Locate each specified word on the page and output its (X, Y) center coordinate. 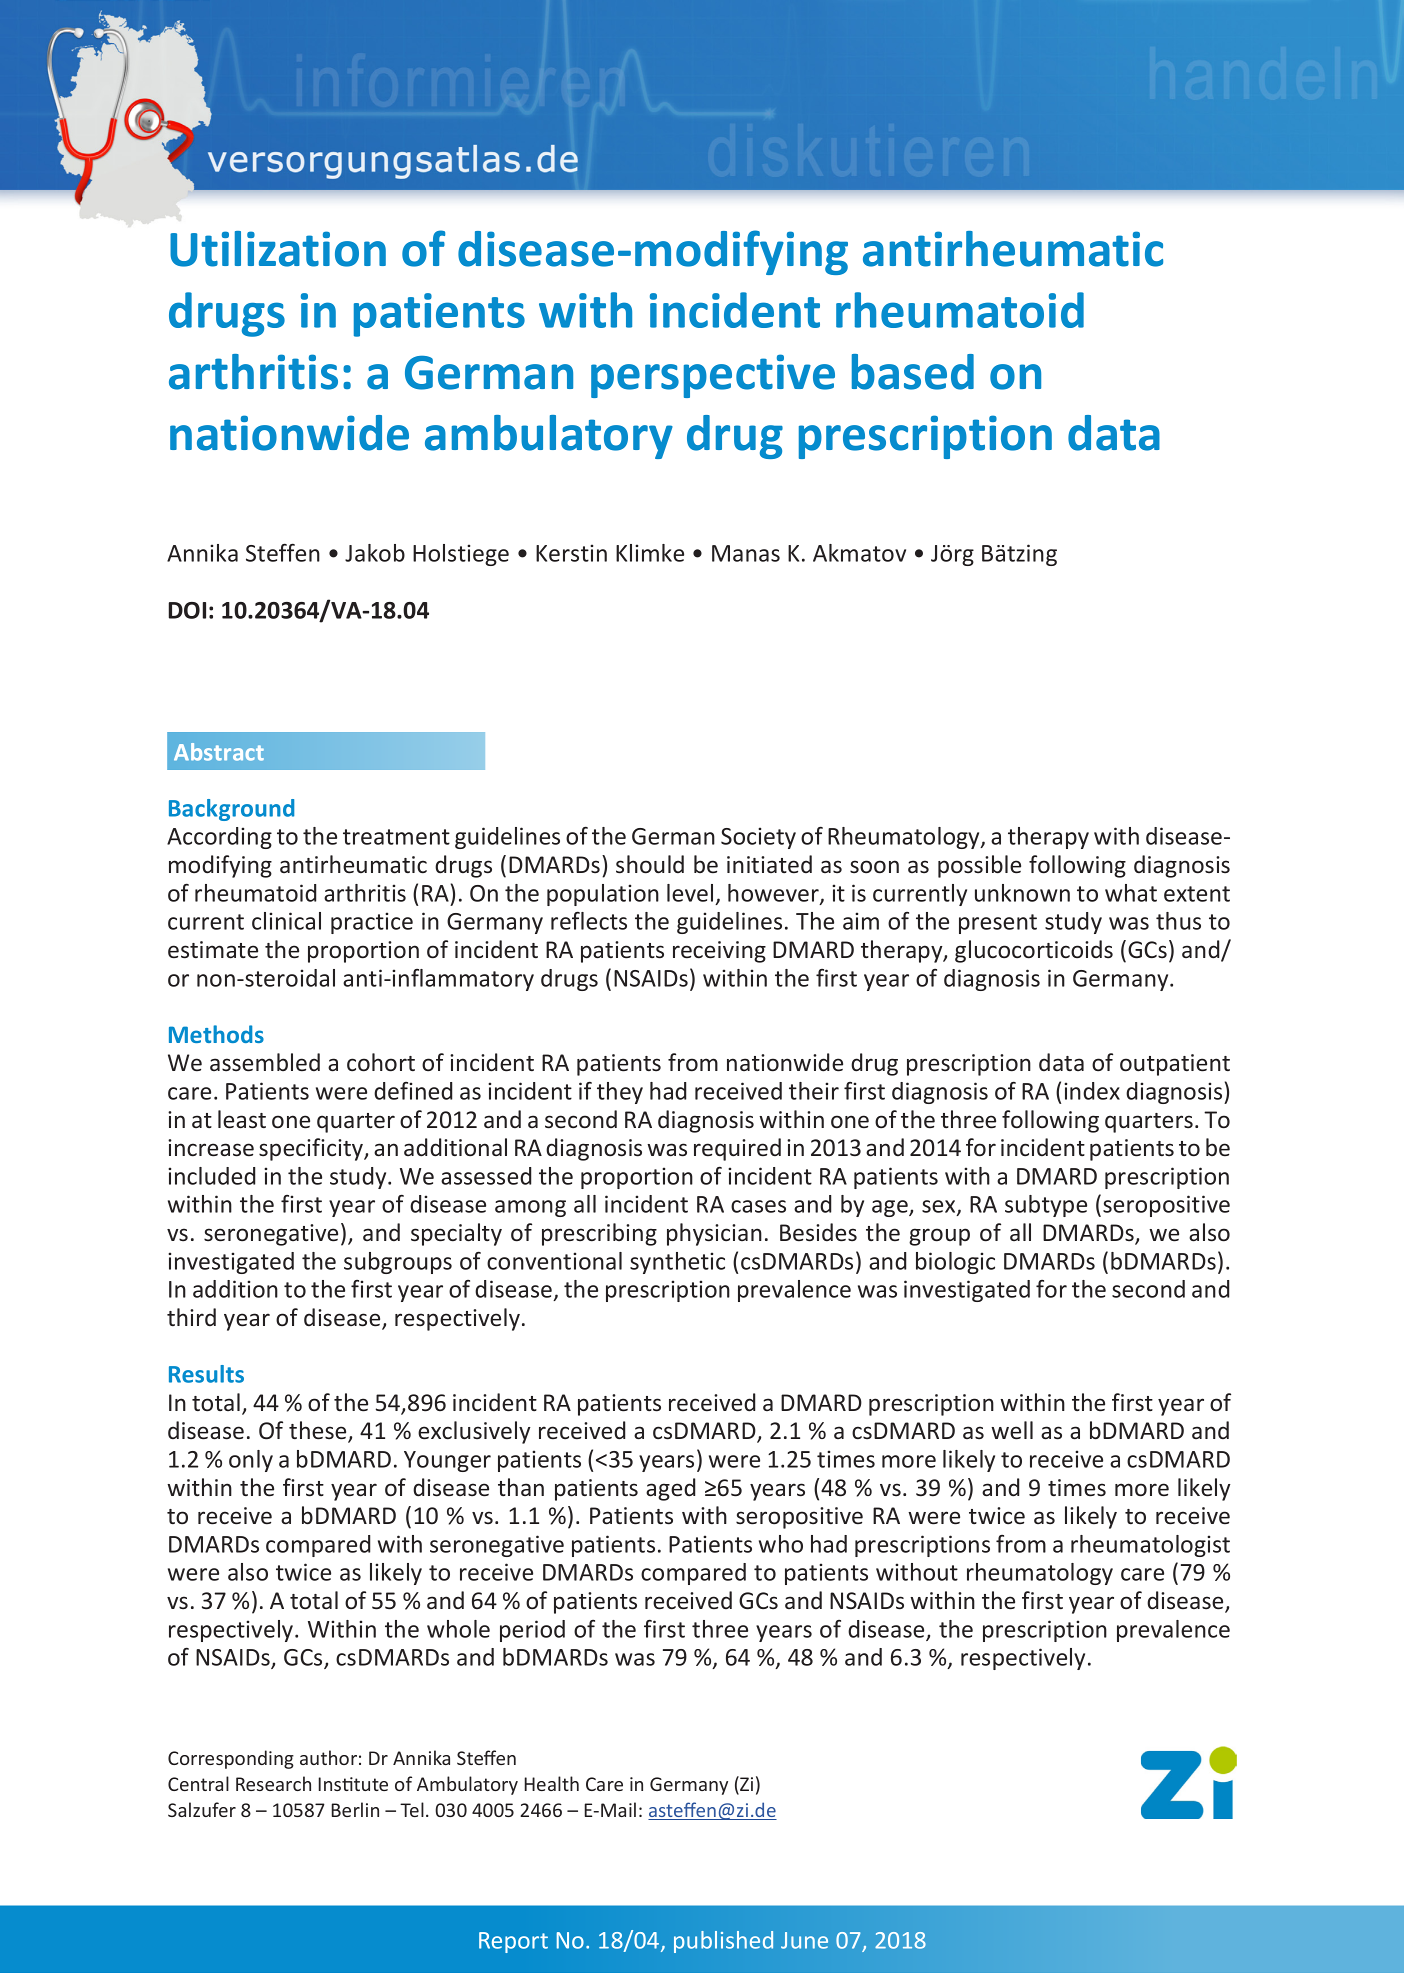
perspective (713, 376)
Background (231, 810)
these (319, 1431)
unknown (1022, 893)
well (1012, 1430)
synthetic (677, 1263)
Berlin (355, 1809)
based (913, 372)
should (650, 864)
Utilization (278, 249)
